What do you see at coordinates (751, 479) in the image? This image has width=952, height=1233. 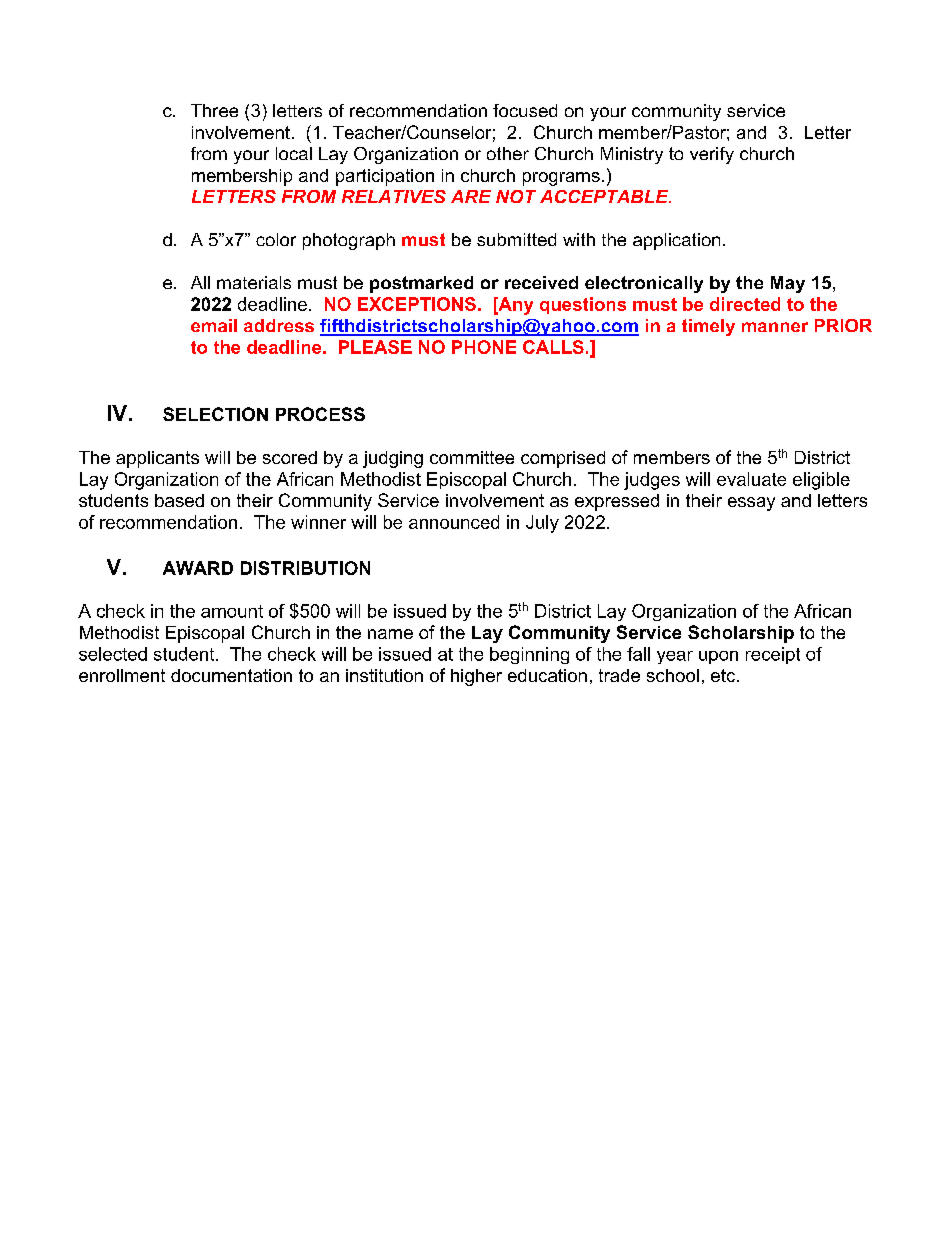 I see `evaluate` at bounding box center [751, 479].
